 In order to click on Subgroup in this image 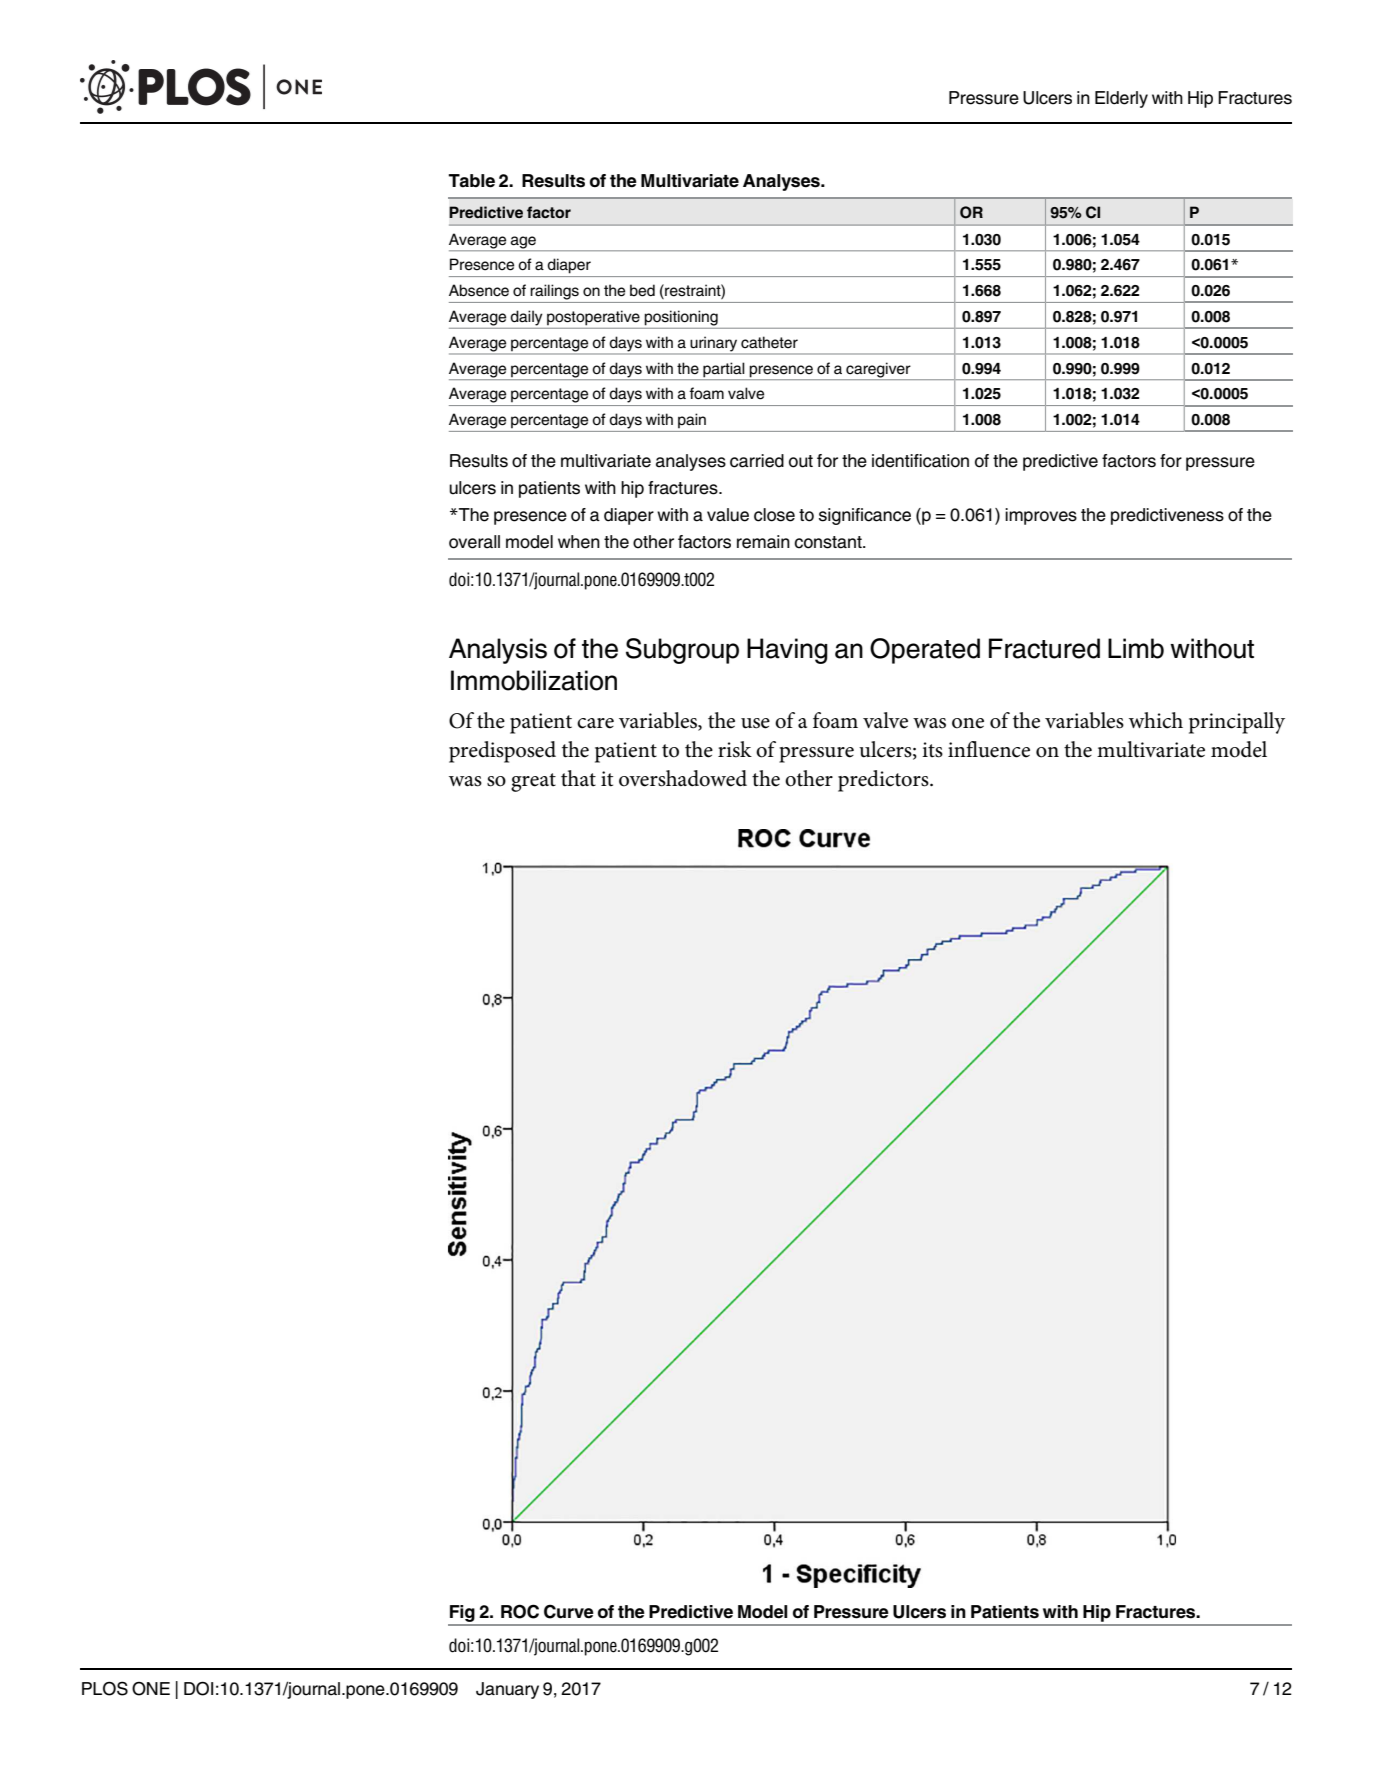, I will do `click(682, 651)`.
